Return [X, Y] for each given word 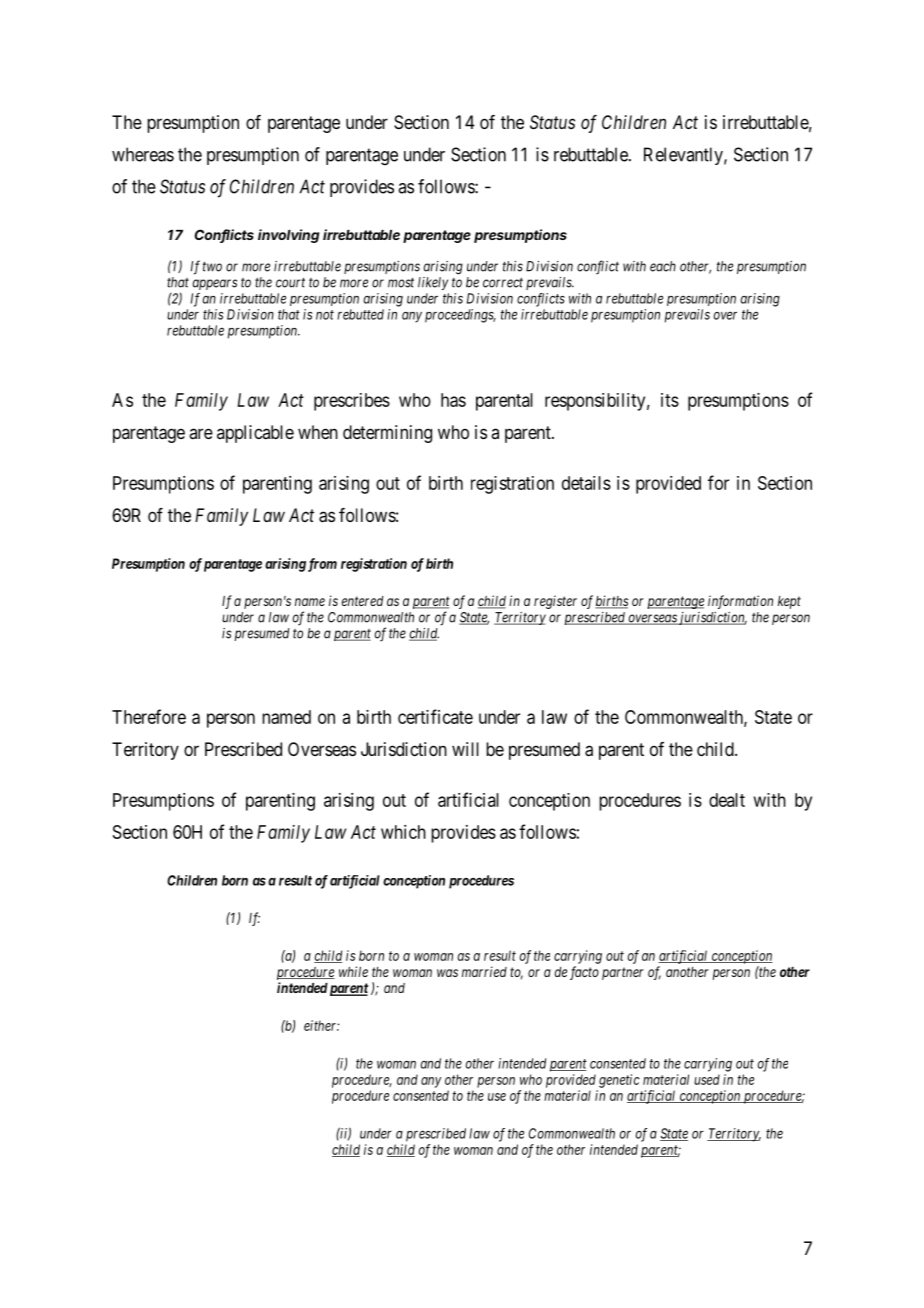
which [403, 832]
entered [362, 601]
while [353, 971]
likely [433, 283]
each [663, 266]
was [447, 973]
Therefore [149, 716]
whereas [143, 154]
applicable [255, 434]
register [555, 602]
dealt [727, 800]
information [740, 602]
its [670, 400]
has [453, 400]
